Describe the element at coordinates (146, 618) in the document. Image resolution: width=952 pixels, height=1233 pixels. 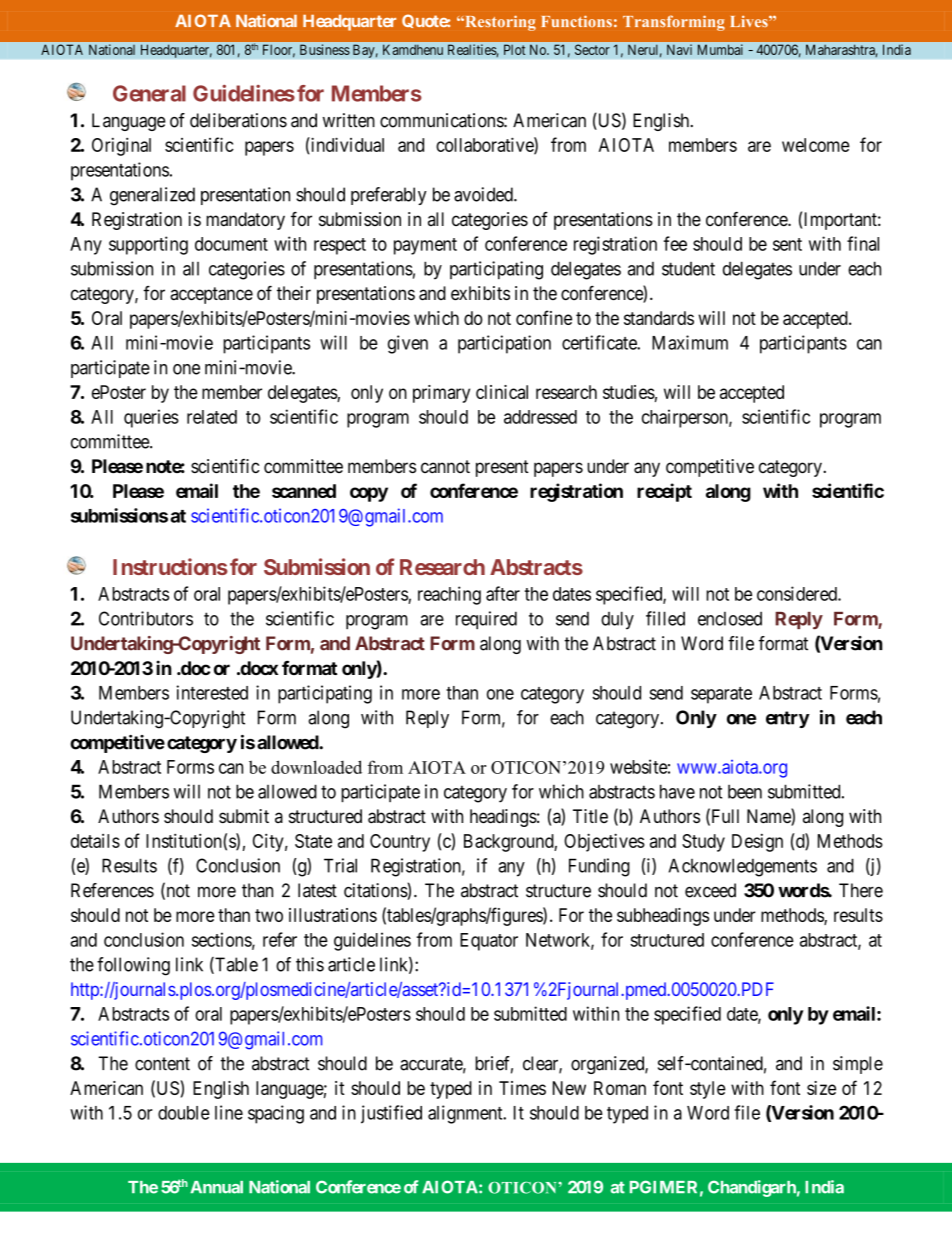
I see `Contributors` at that location.
